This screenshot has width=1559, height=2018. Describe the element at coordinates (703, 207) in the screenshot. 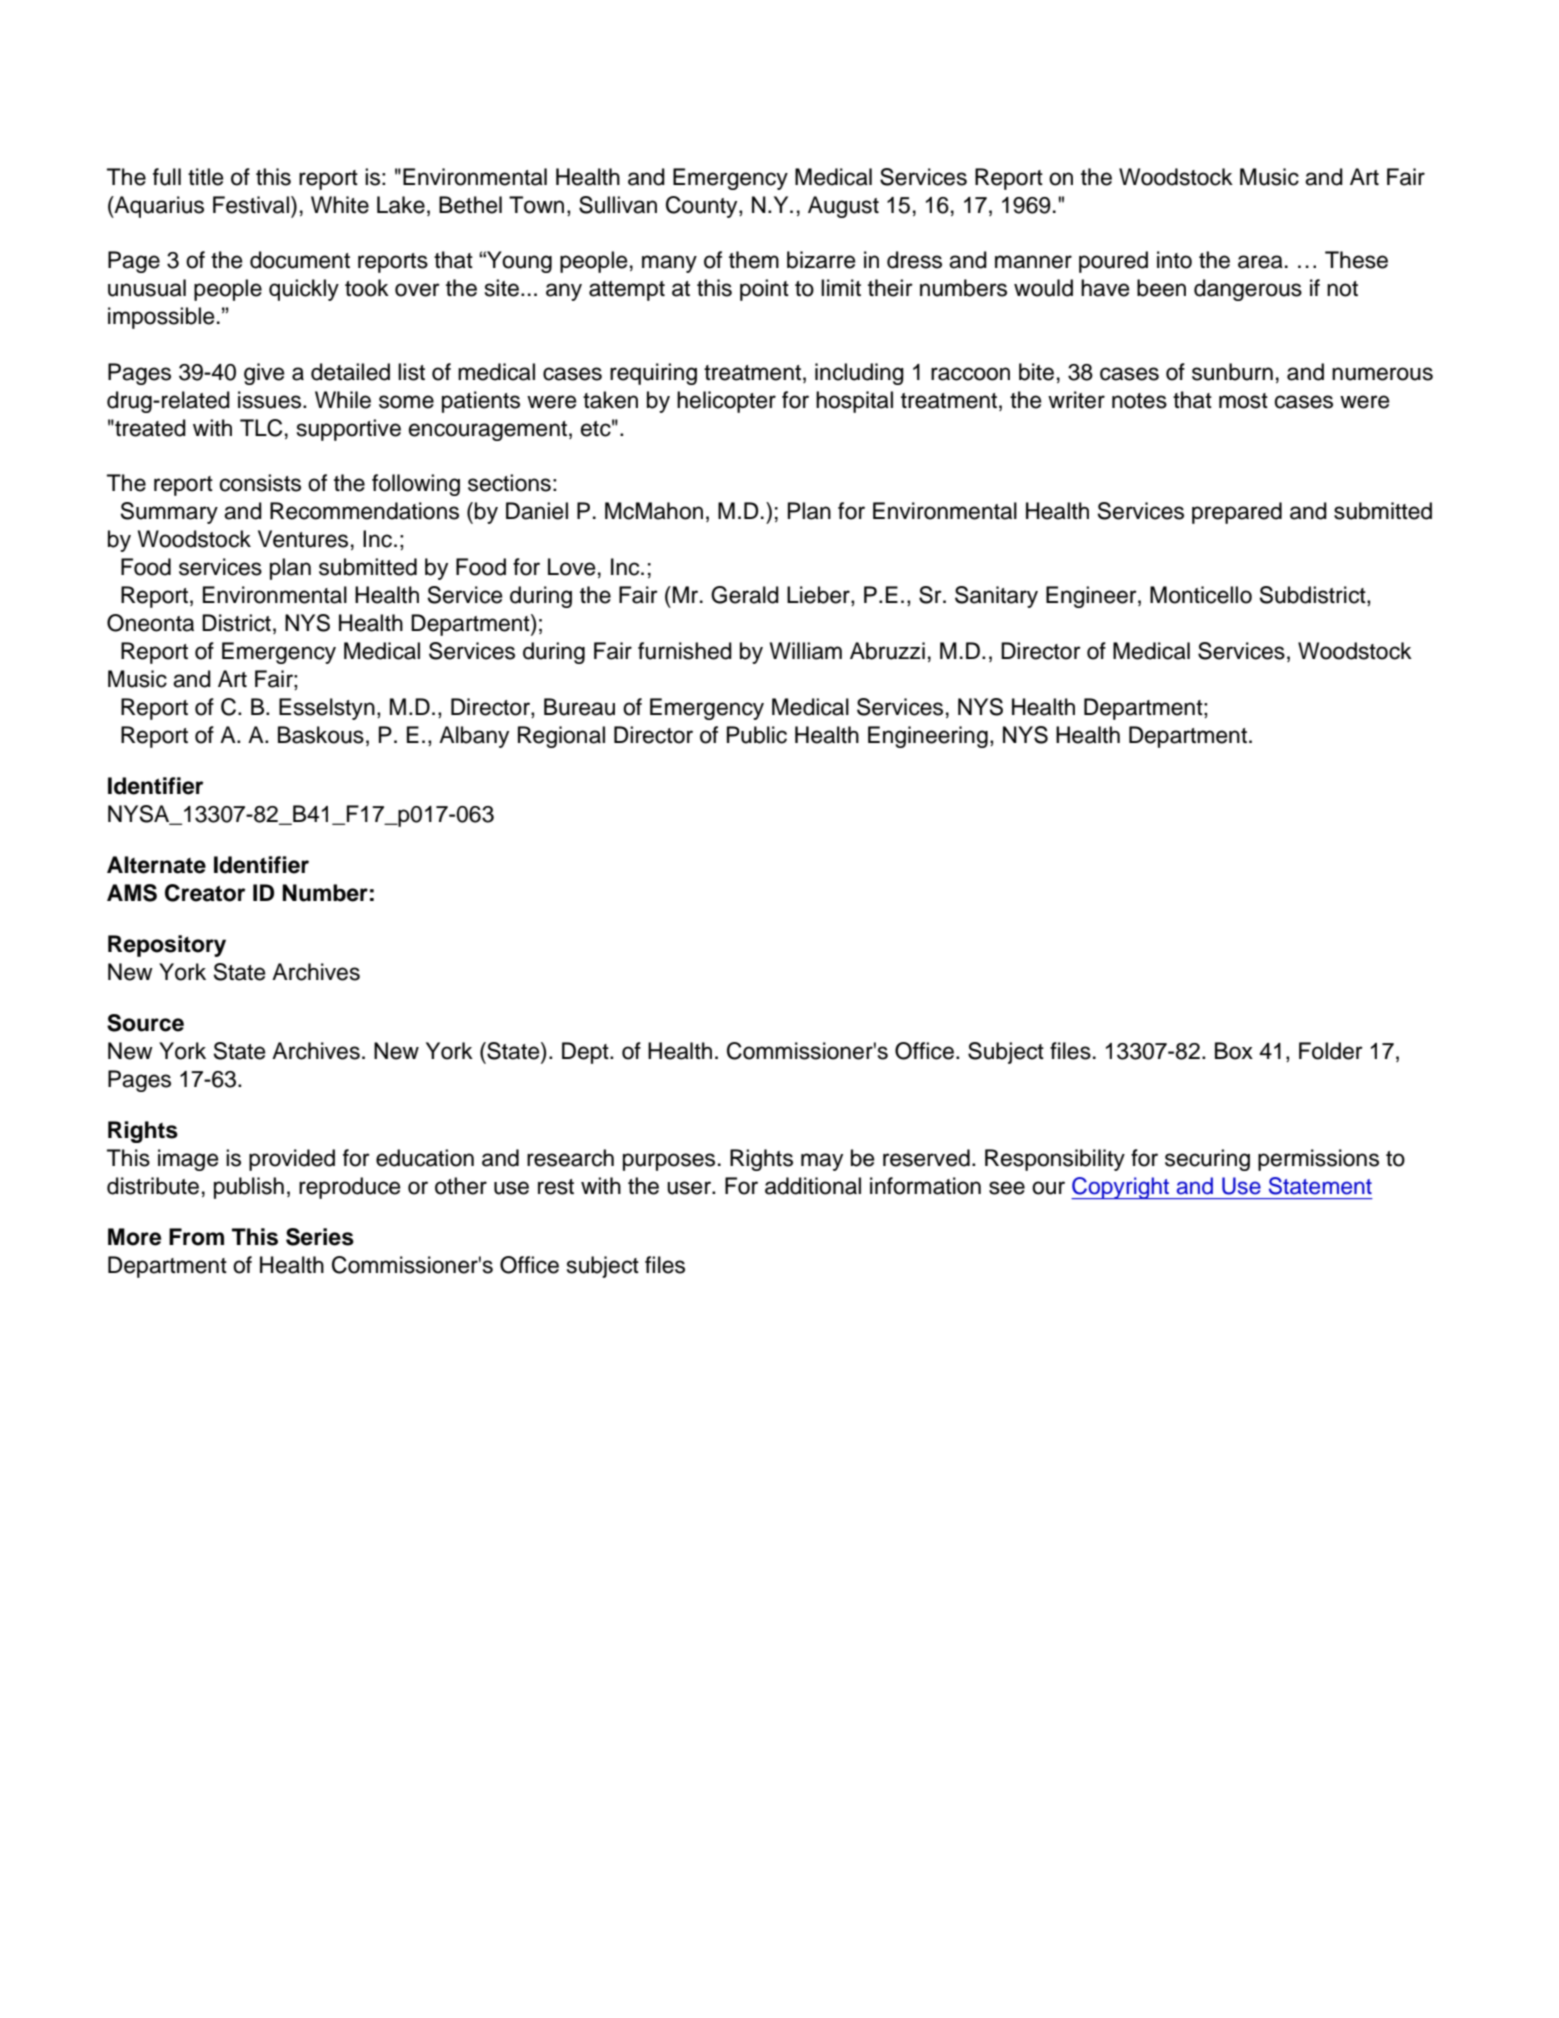

I see `County` at that location.
